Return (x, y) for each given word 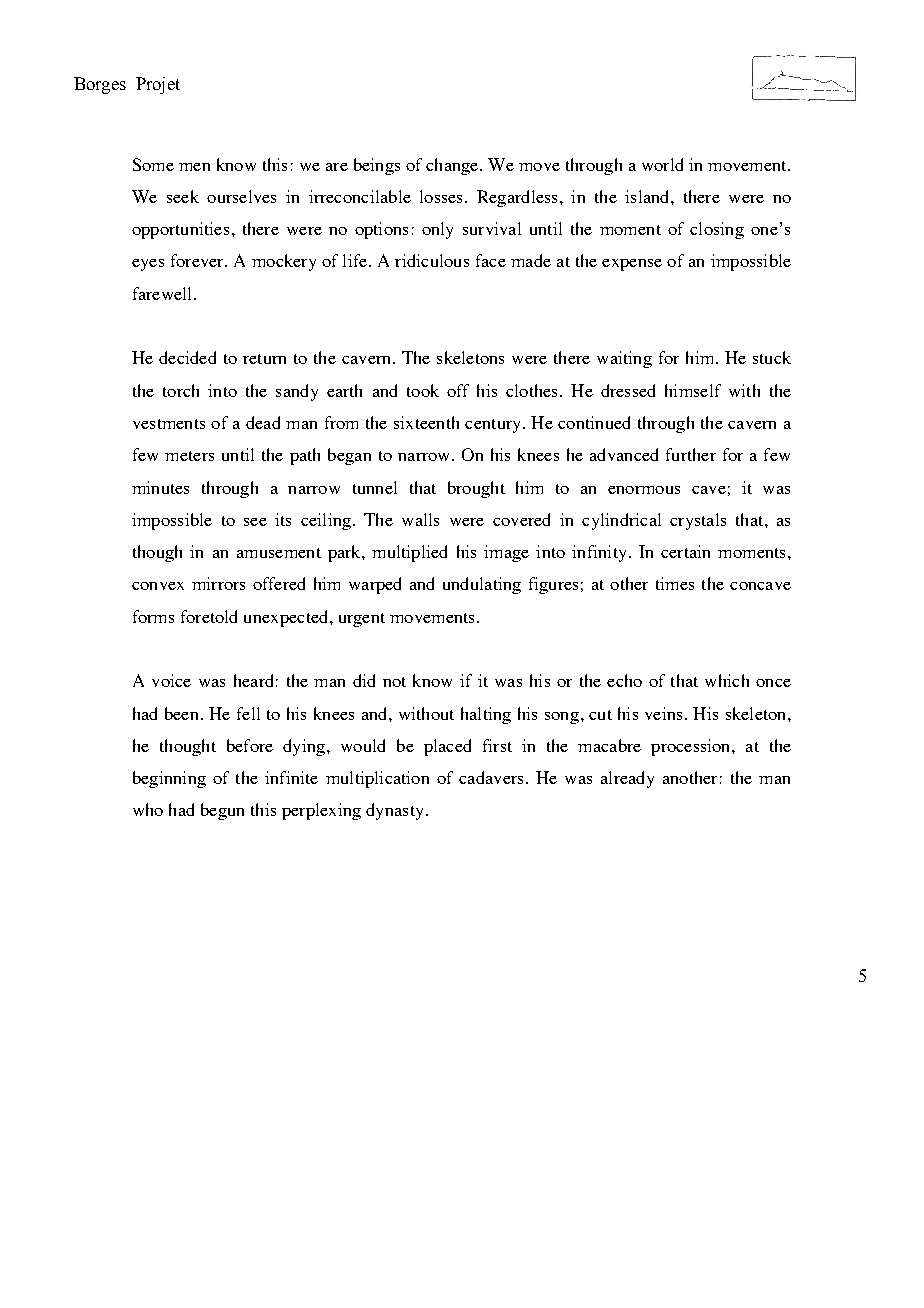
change (453, 166)
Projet (158, 85)
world (662, 164)
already (627, 779)
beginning (169, 779)
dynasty (394, 811)
